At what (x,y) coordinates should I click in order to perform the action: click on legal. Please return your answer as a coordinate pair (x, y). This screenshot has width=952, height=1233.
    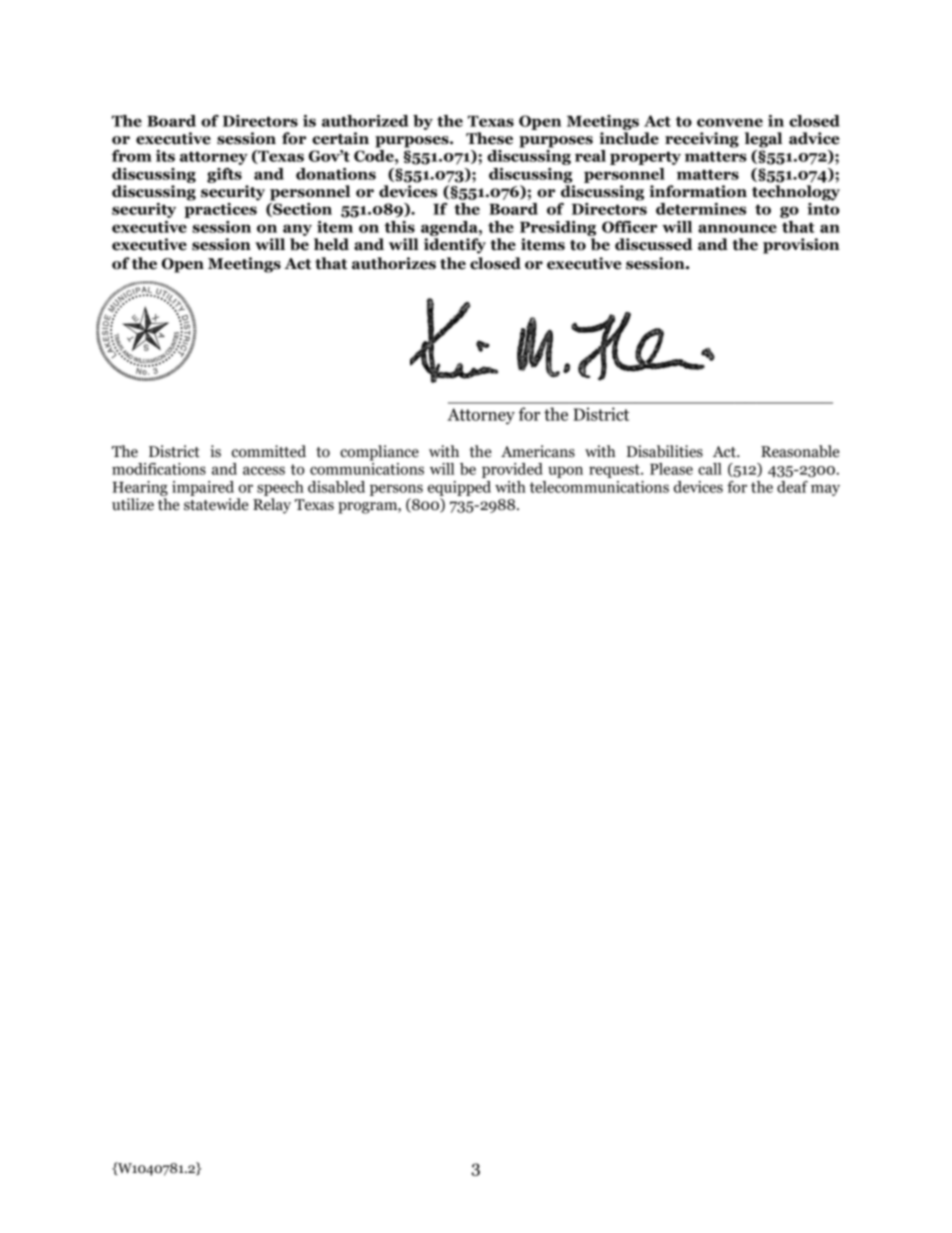
    Looking at the image, I should click on (763, 140).
